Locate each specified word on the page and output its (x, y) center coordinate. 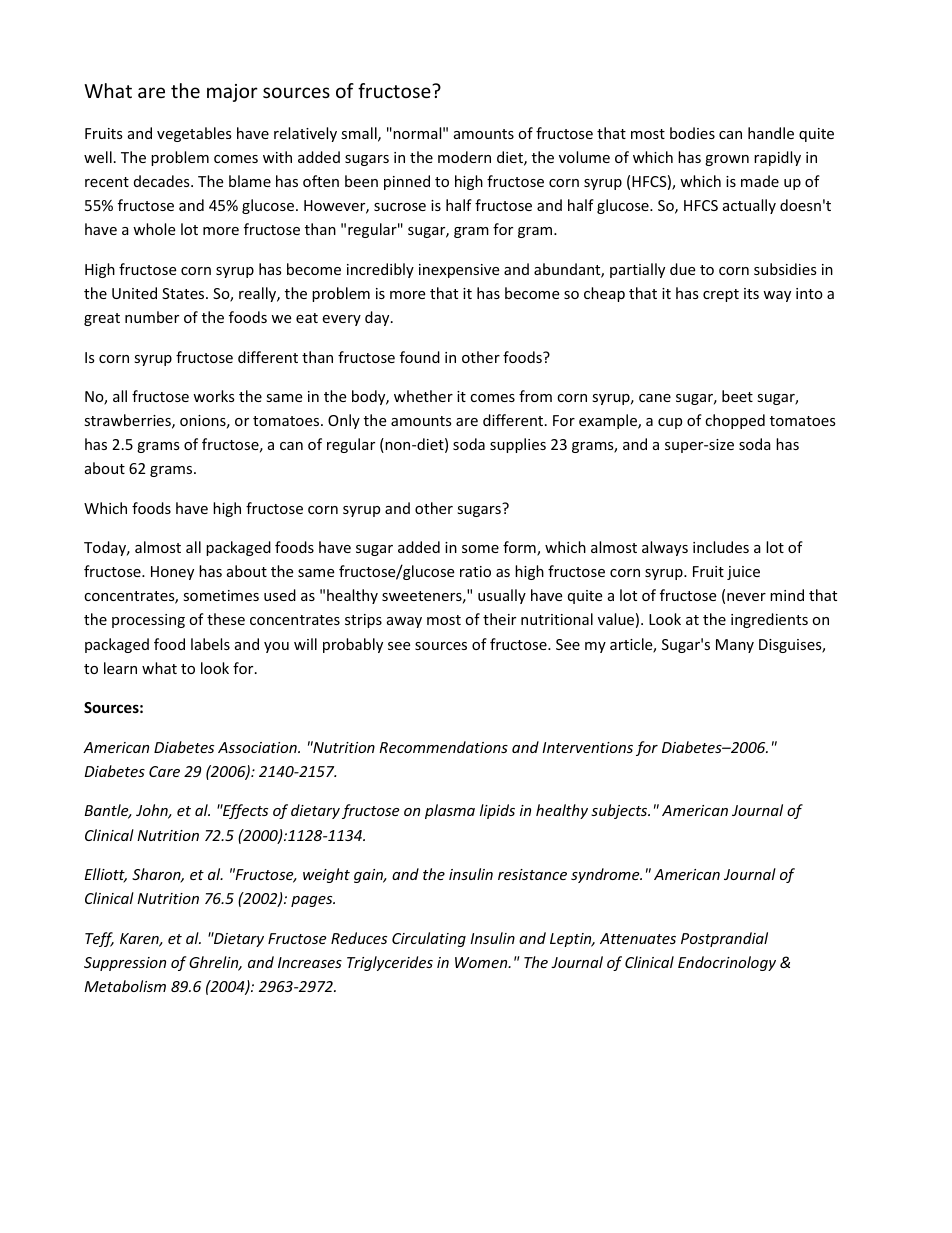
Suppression (125, 964)
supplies (518, 445)
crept (721, 295)
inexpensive (459, 271)
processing (148, 621)
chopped (735, 421)
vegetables (194, 134)
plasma (450, 811)
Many (735, 646)
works (214, 396)
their (499, 619)
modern (464, 157)
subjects (620, 811)
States (184, 293)
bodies (692, 133)
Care (164, 771)
